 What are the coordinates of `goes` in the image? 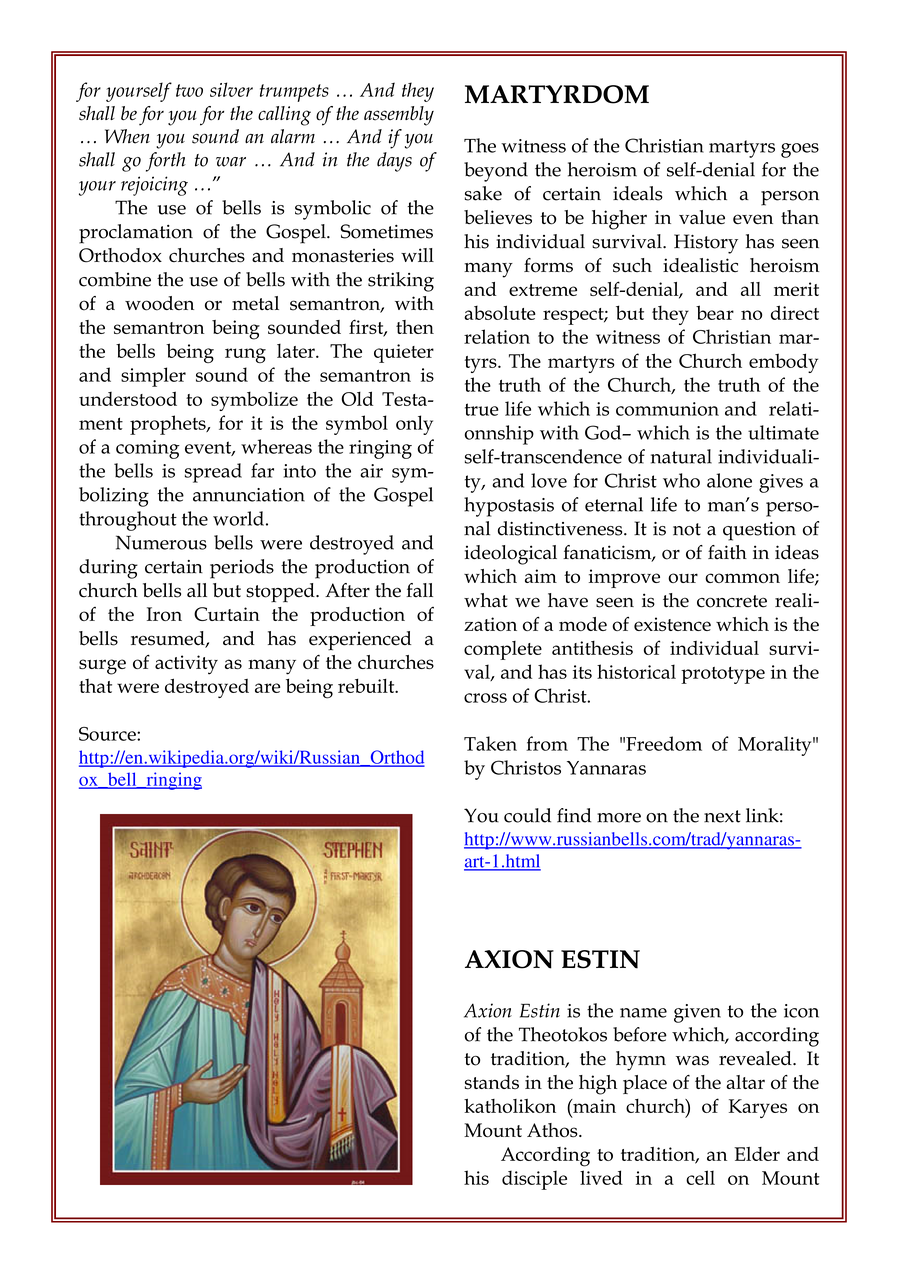 It's located at (800, 150).
